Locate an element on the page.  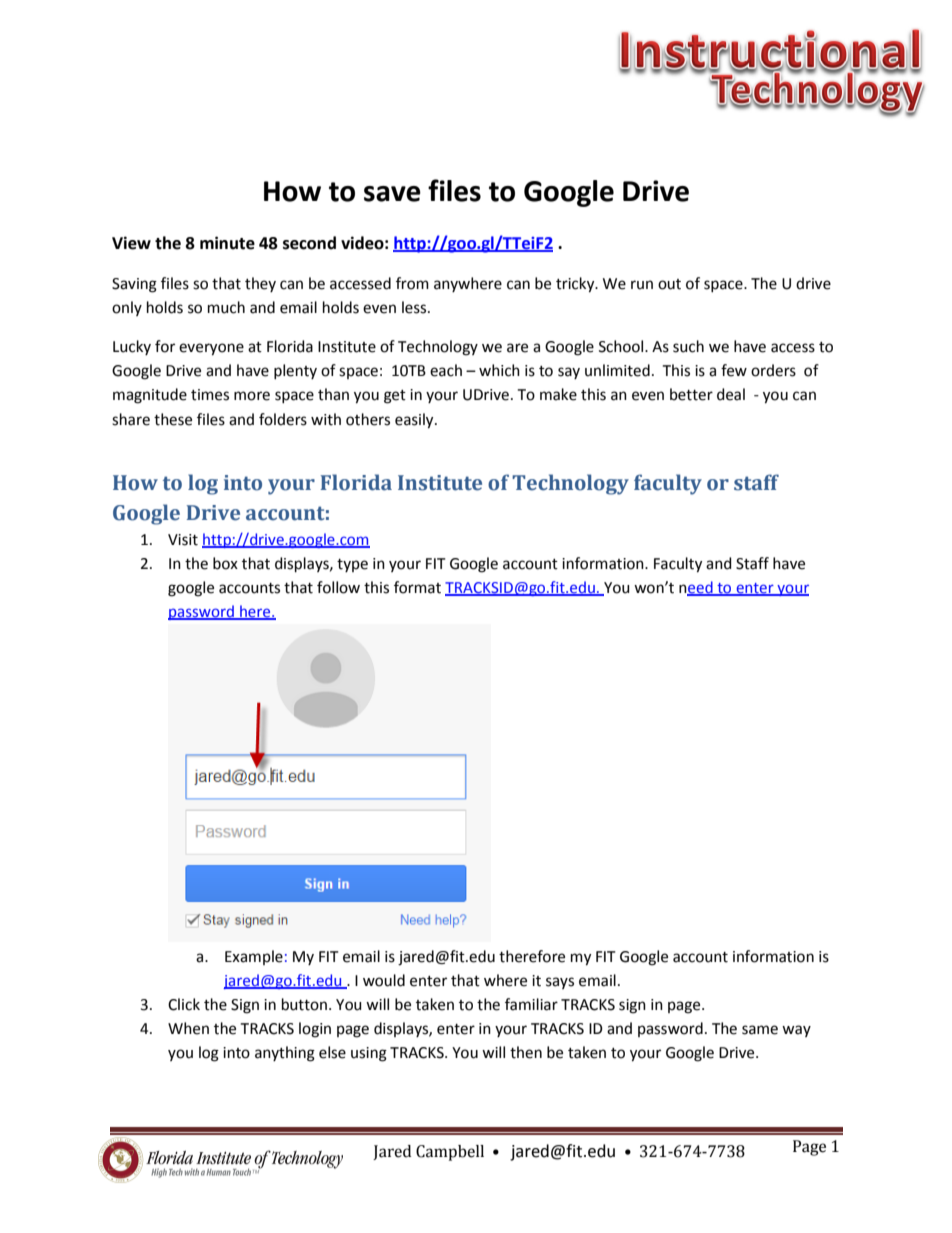
save is located at coordinates (392, 194).
